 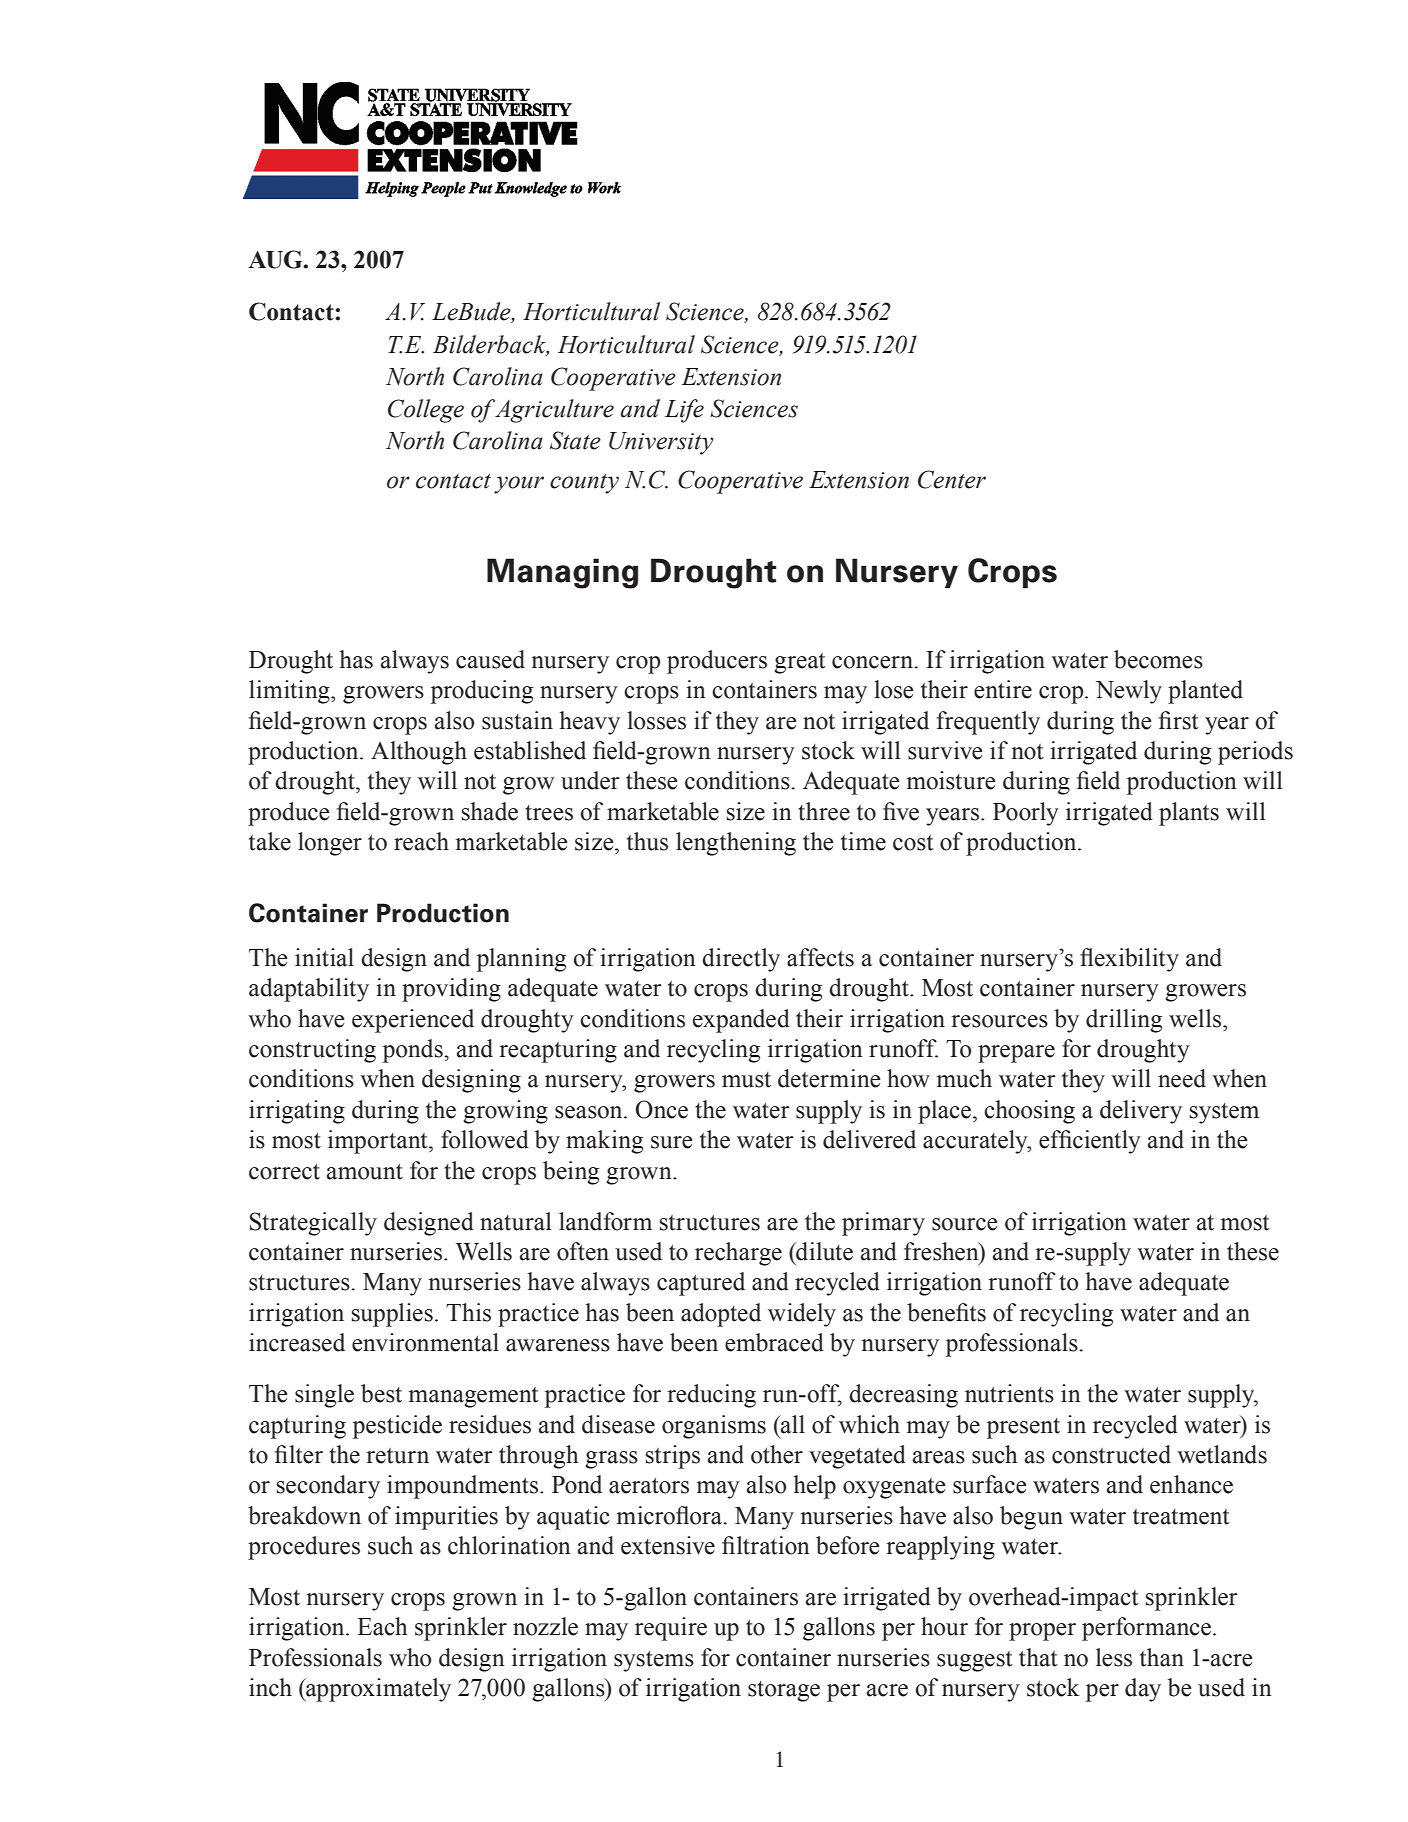 I want to click on becomes, so click(x=1158, y=659).
